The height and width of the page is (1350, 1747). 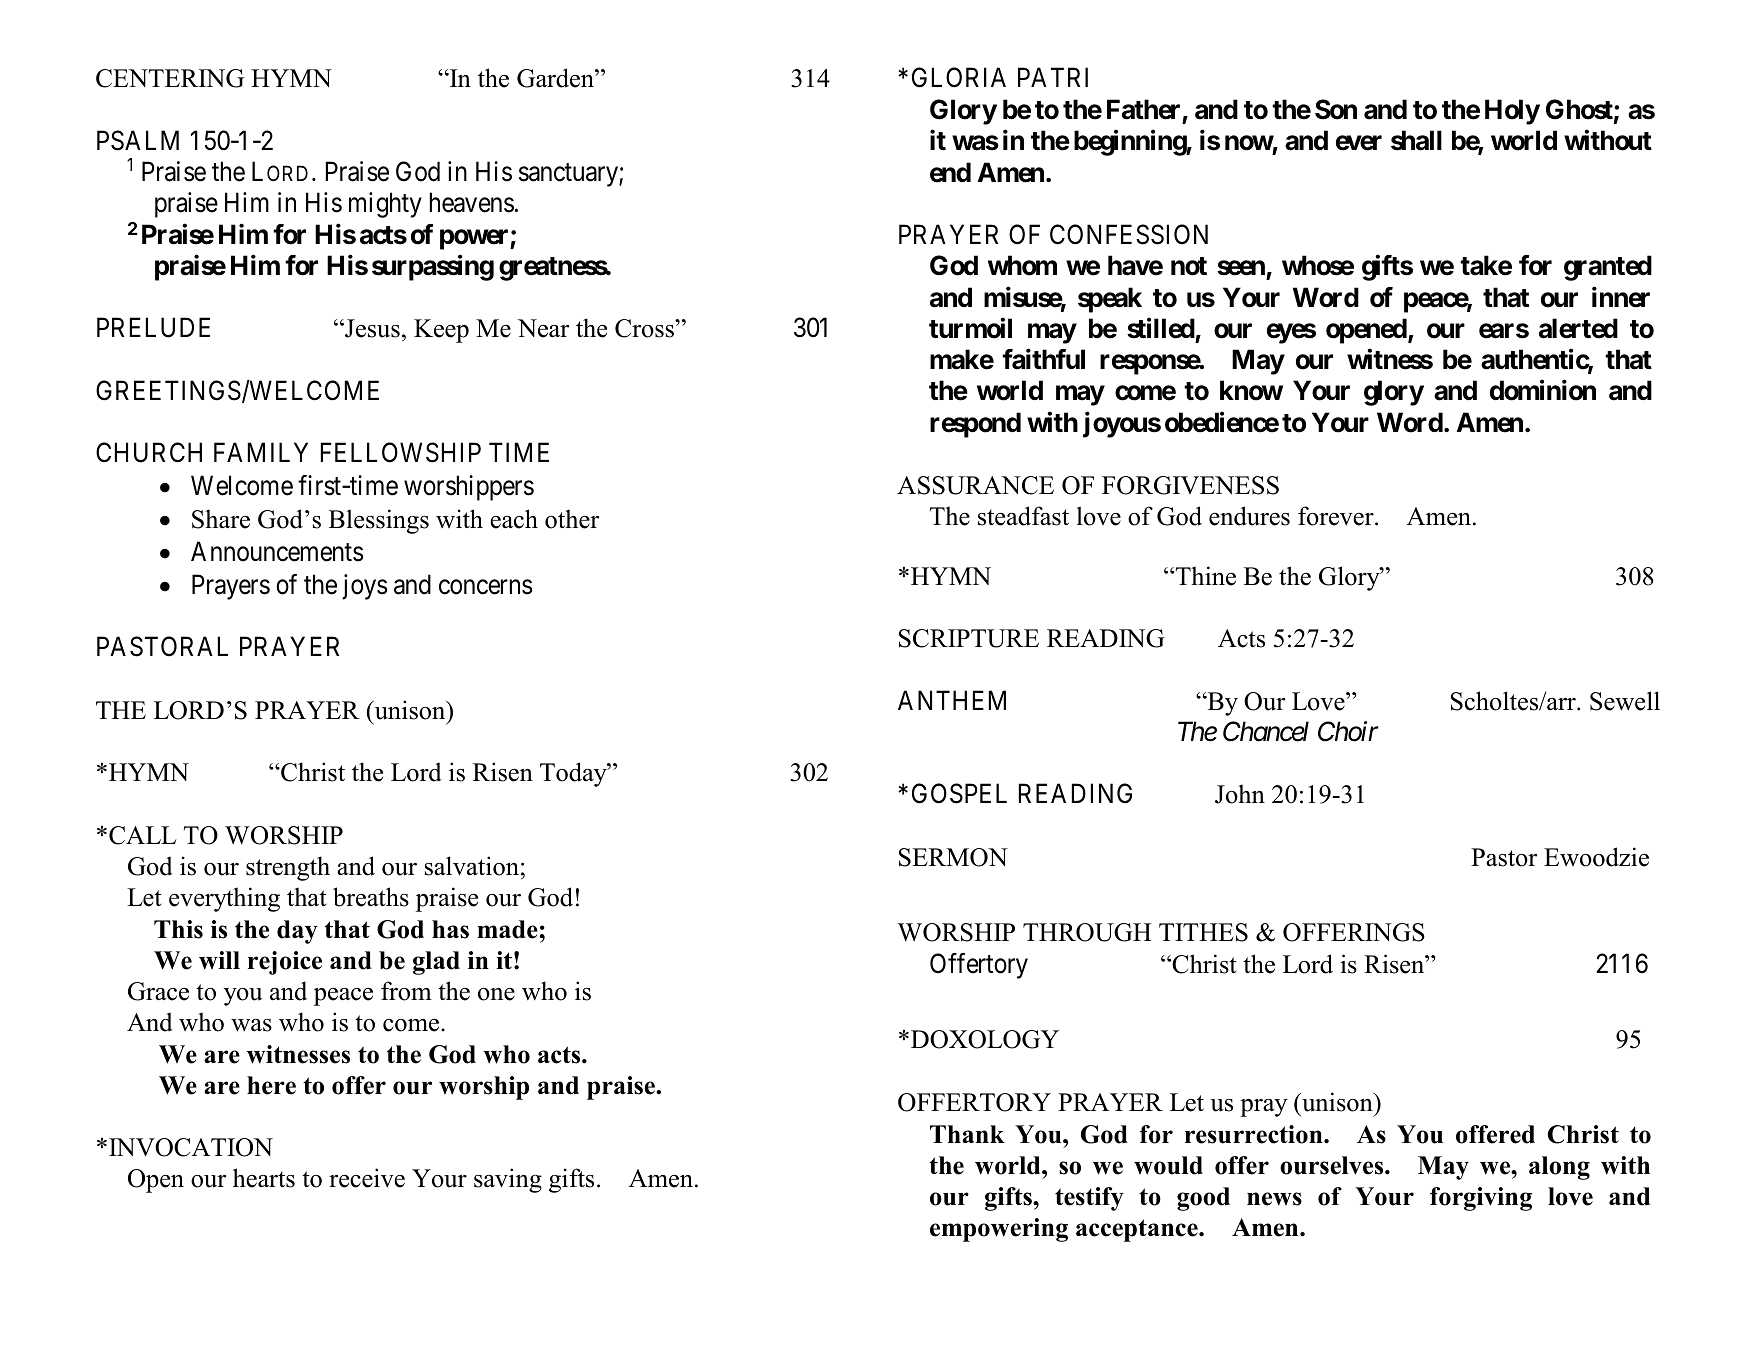 What do you see at coordinates (364, 587) in the page?
I see `joys` at bounding box center [364, 587].
